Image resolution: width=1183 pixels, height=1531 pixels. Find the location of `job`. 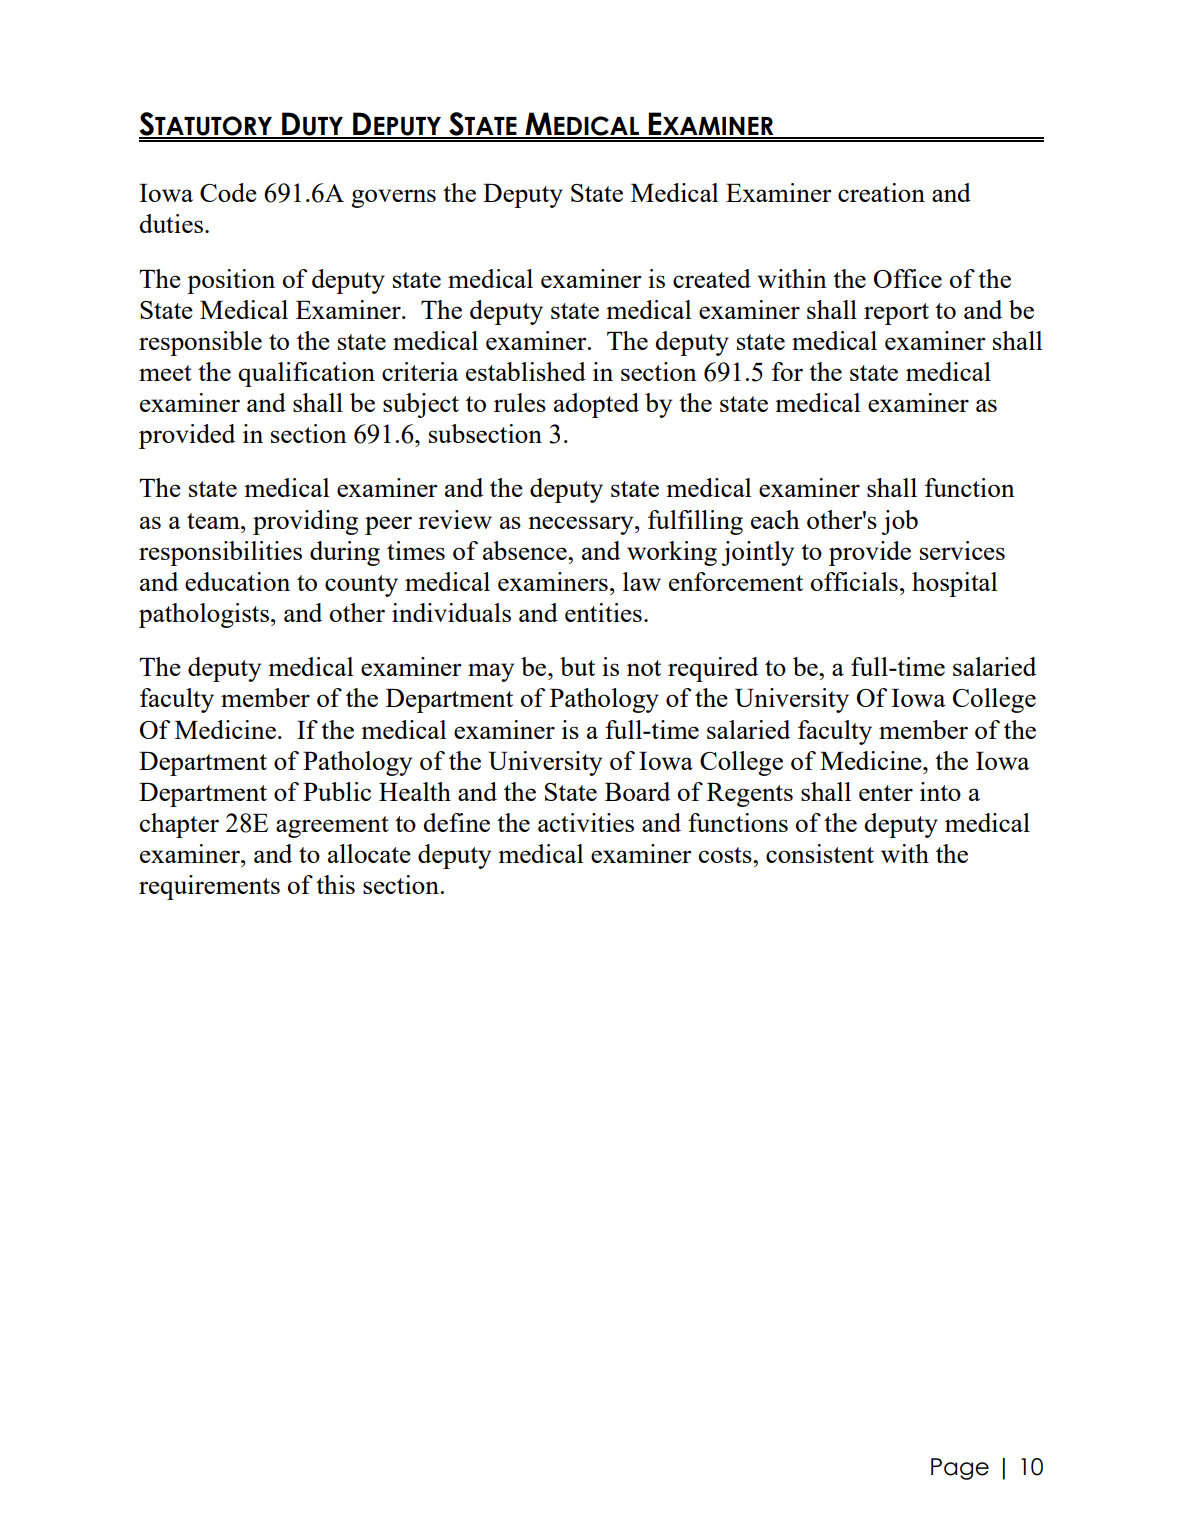

job is located at coordinates (900, 522).
